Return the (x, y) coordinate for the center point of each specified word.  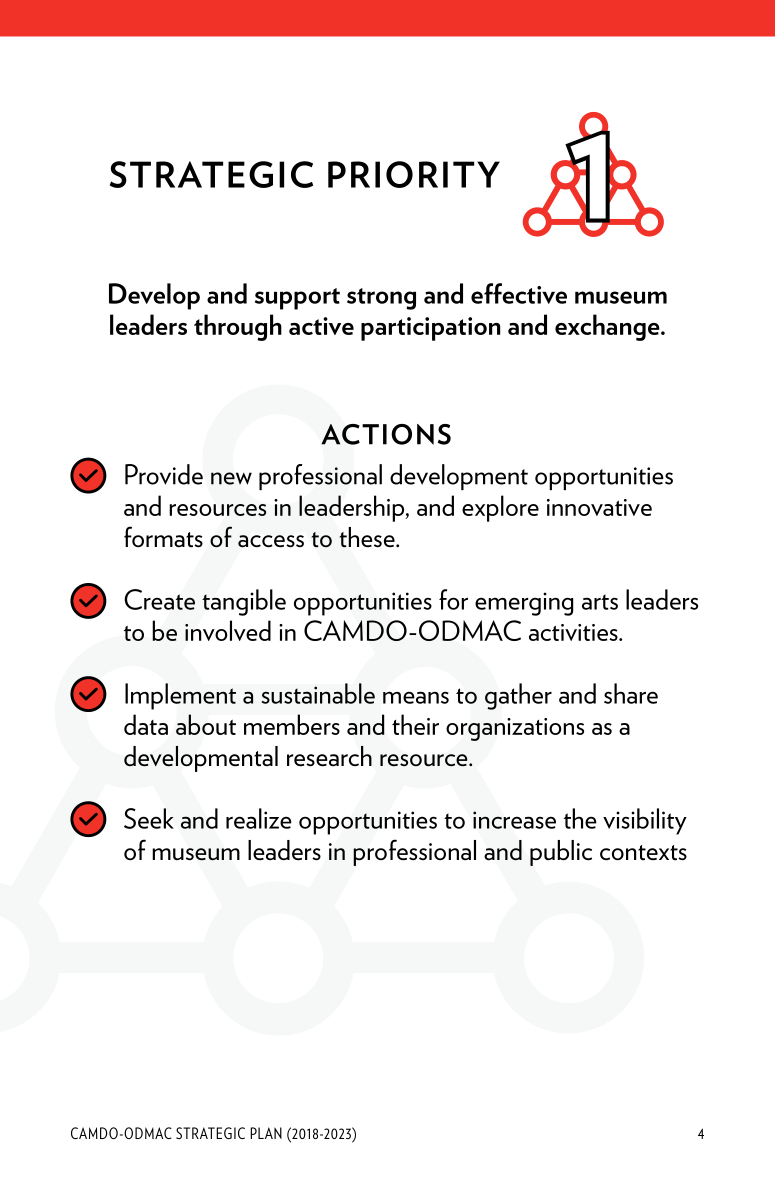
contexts (643, 853)
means (416, 697)
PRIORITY (414, 174)
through (238, 327)
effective (519, 293)
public (561, 853)
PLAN (266, 1133)
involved (228, 630)
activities (574, 632)
